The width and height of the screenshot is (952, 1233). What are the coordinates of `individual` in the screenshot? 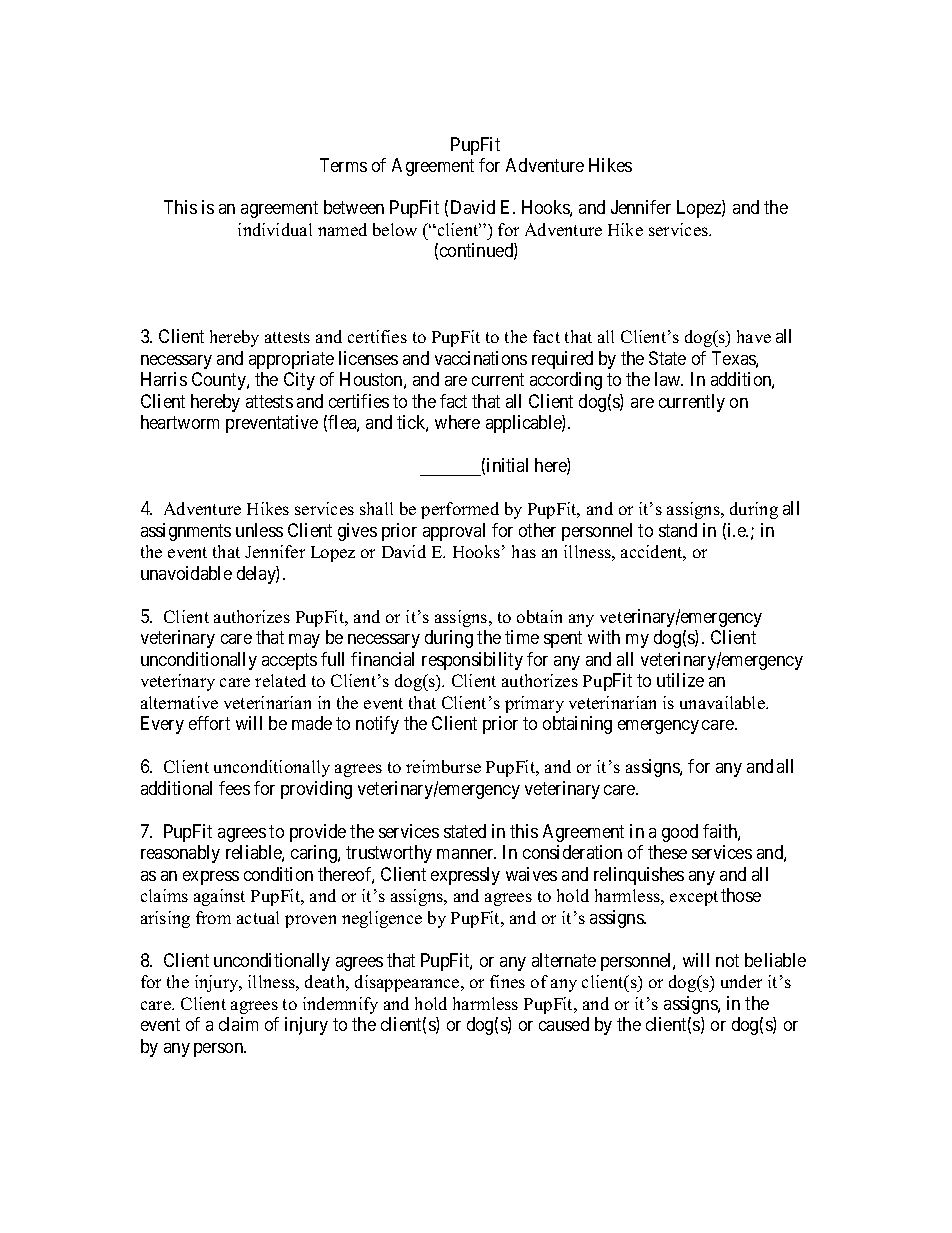 It's located at (275, 229).
